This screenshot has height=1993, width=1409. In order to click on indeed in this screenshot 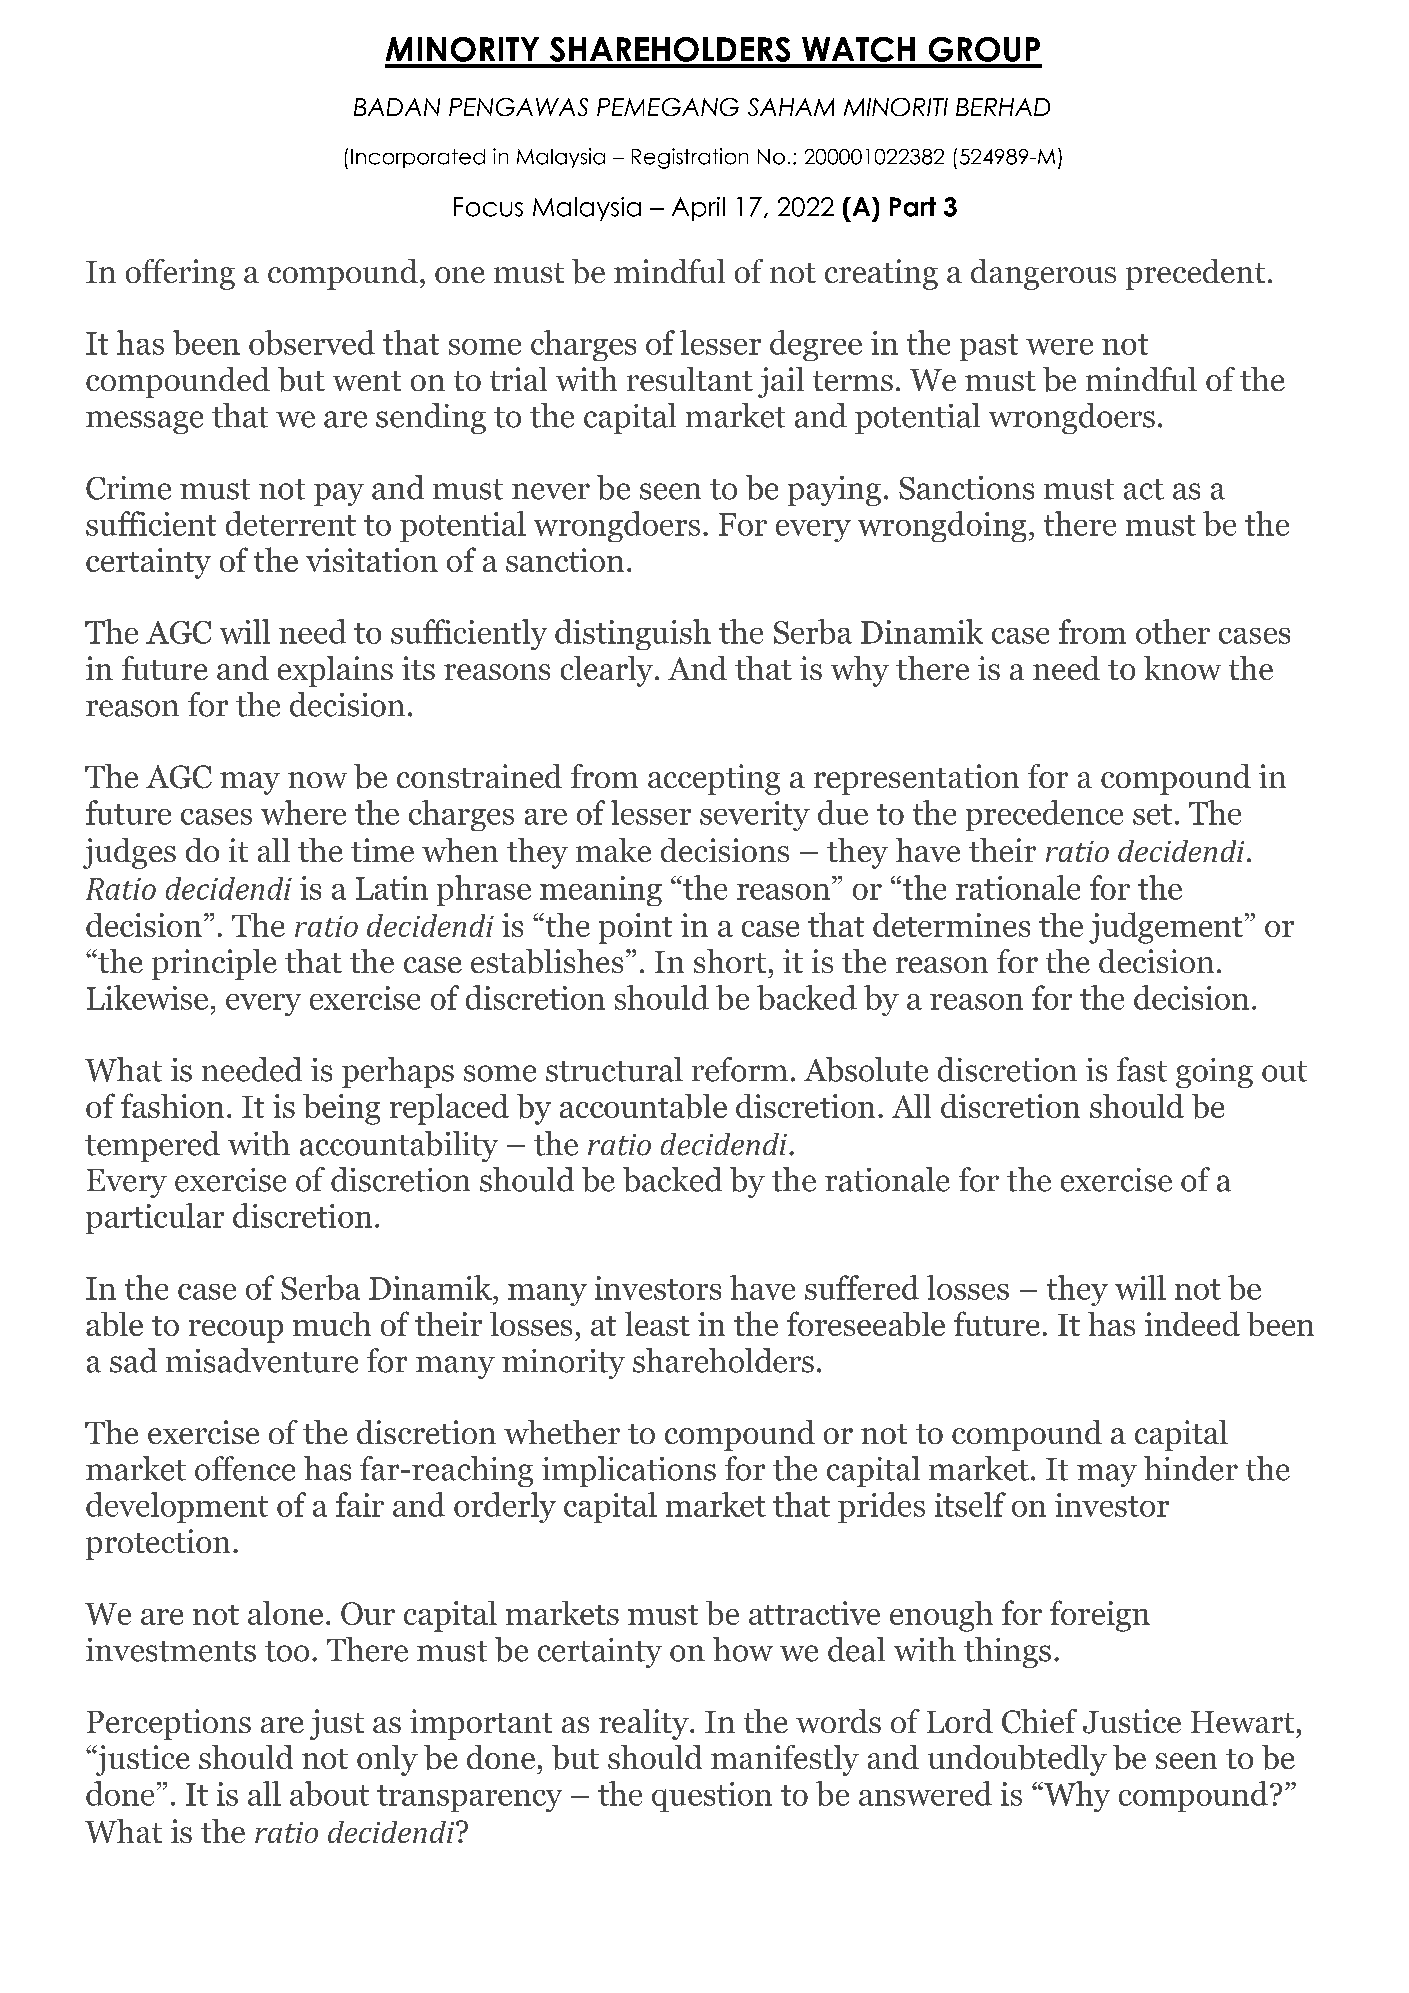, I will do `click(1192, 1323)`.
